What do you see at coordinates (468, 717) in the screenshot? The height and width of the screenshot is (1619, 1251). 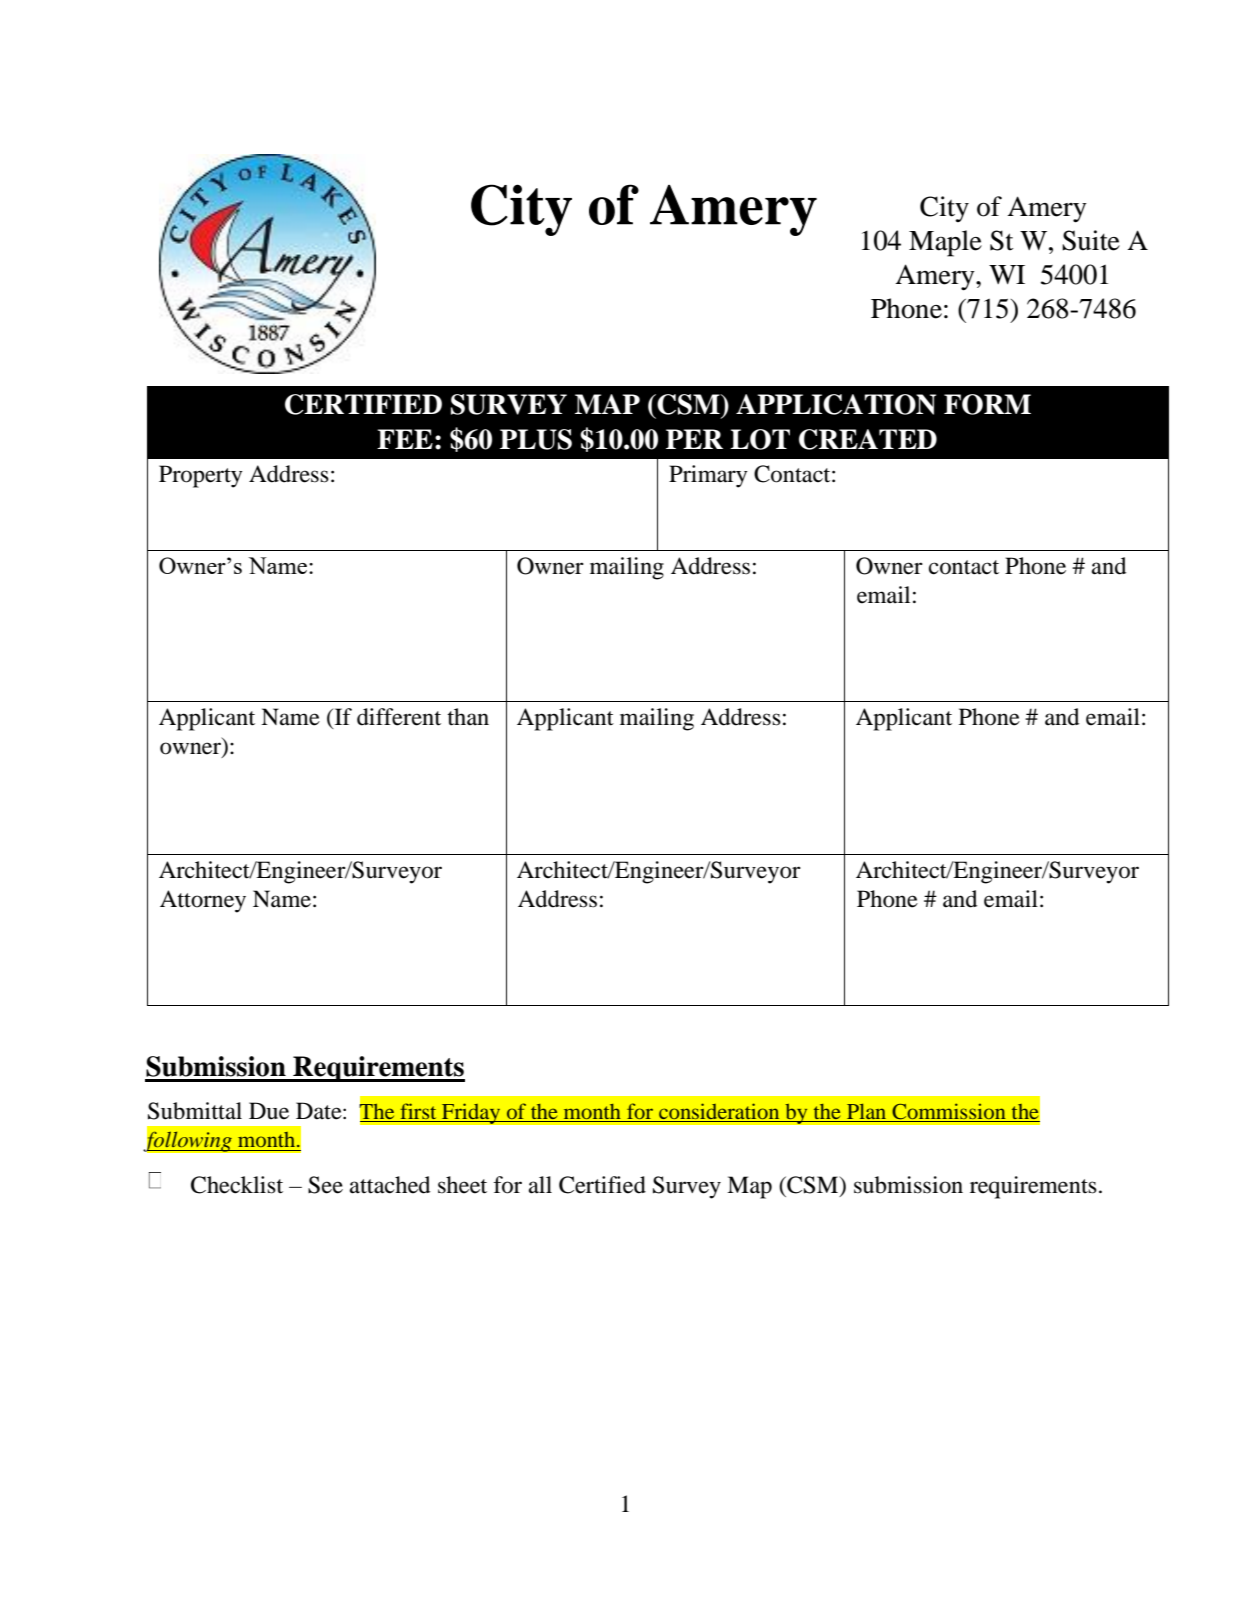 I see `than` at bounding box center [468, 717].
